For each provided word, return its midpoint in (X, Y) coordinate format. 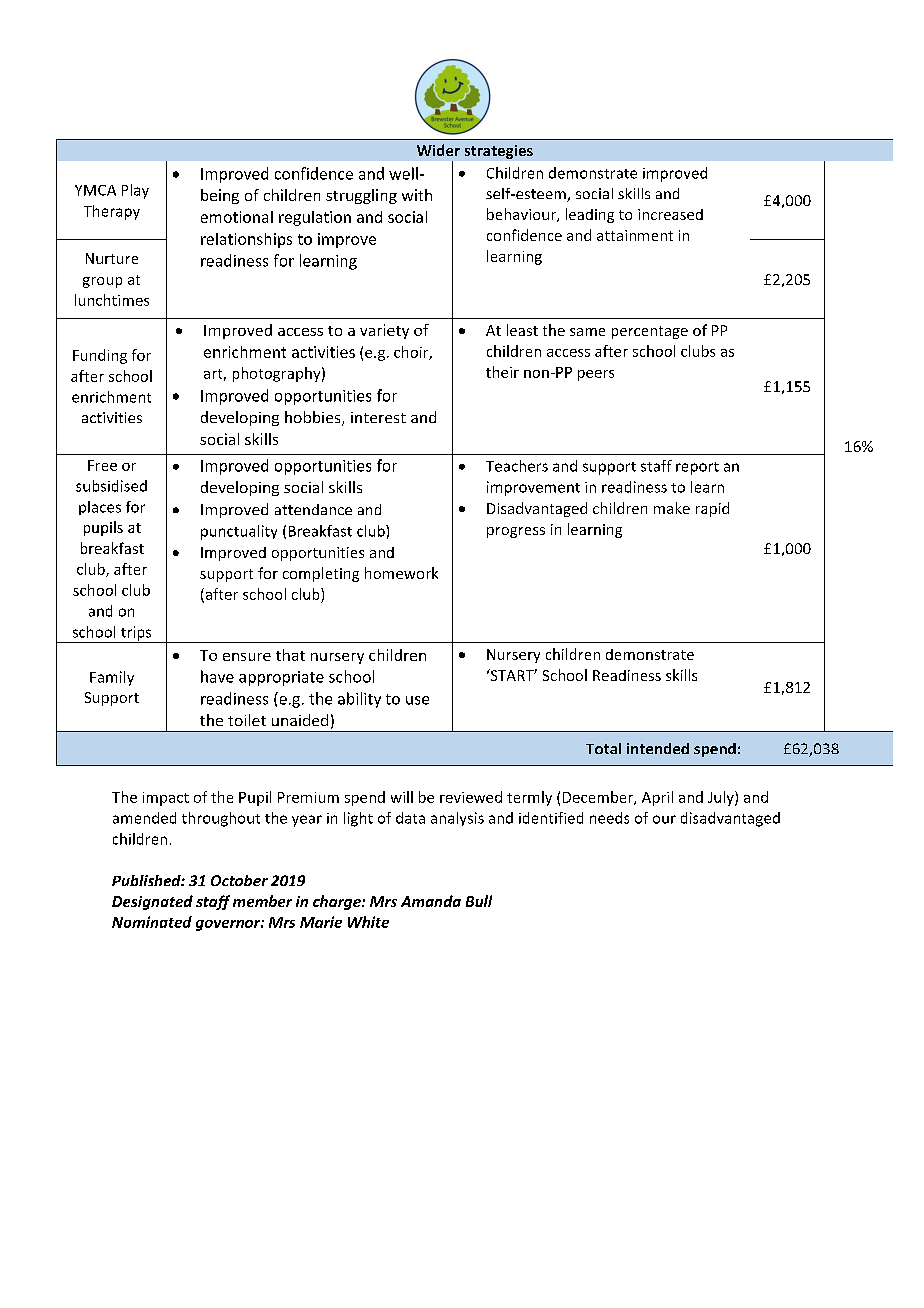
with (417, 195)
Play (135, 191)
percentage (650, 332)
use (417, 700)
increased (670, 214)
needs (609, 818)
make (672, 508)
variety (384, 331)
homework (401, 573)
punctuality (239, 532)
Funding (100, 356)
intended (658, 748)
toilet (247, 720)
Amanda (431, 901)
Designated (152, 902)
